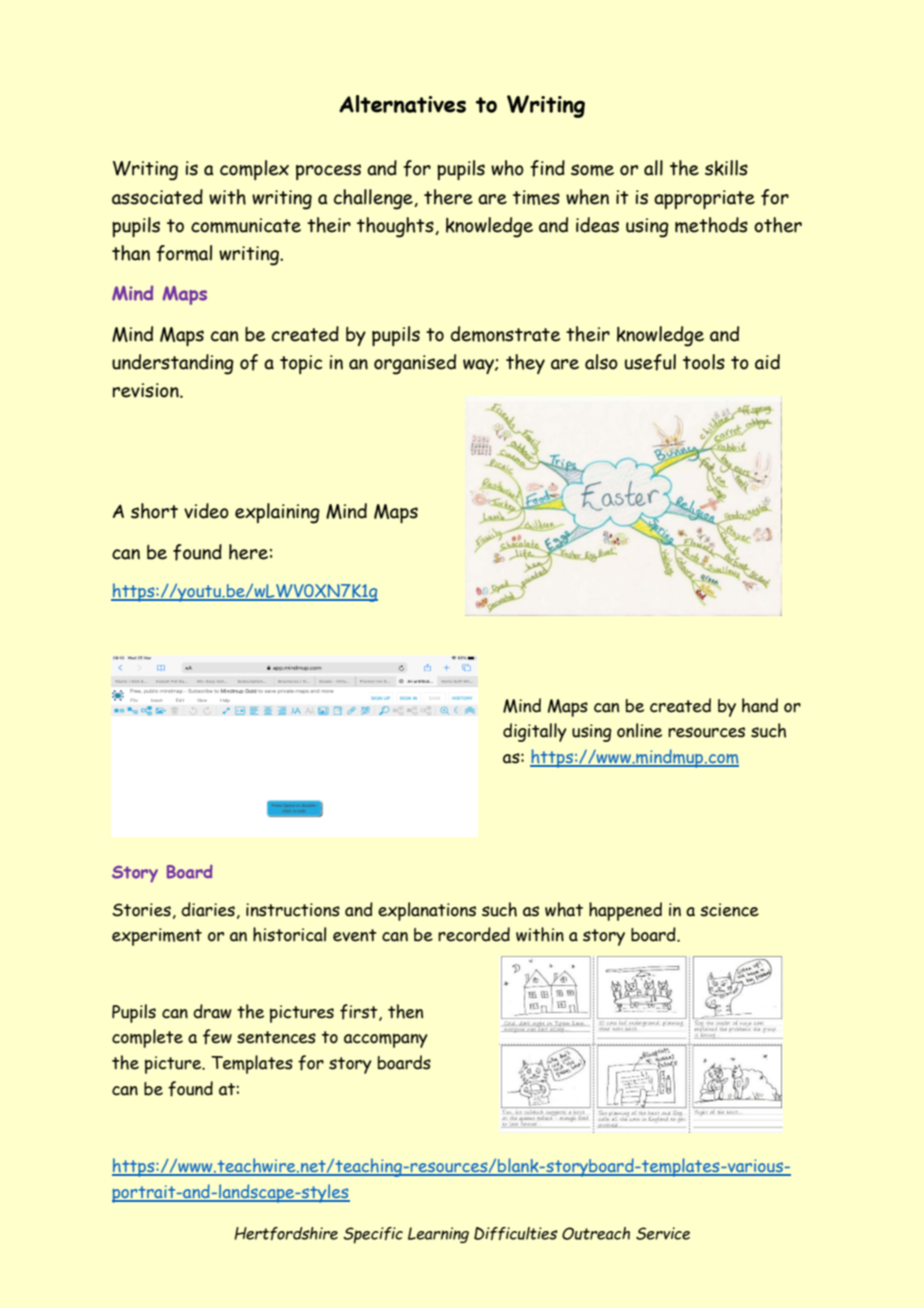 The image size is (924, 1308). I want to click on Hertfordshire, so click(286, 1233).
